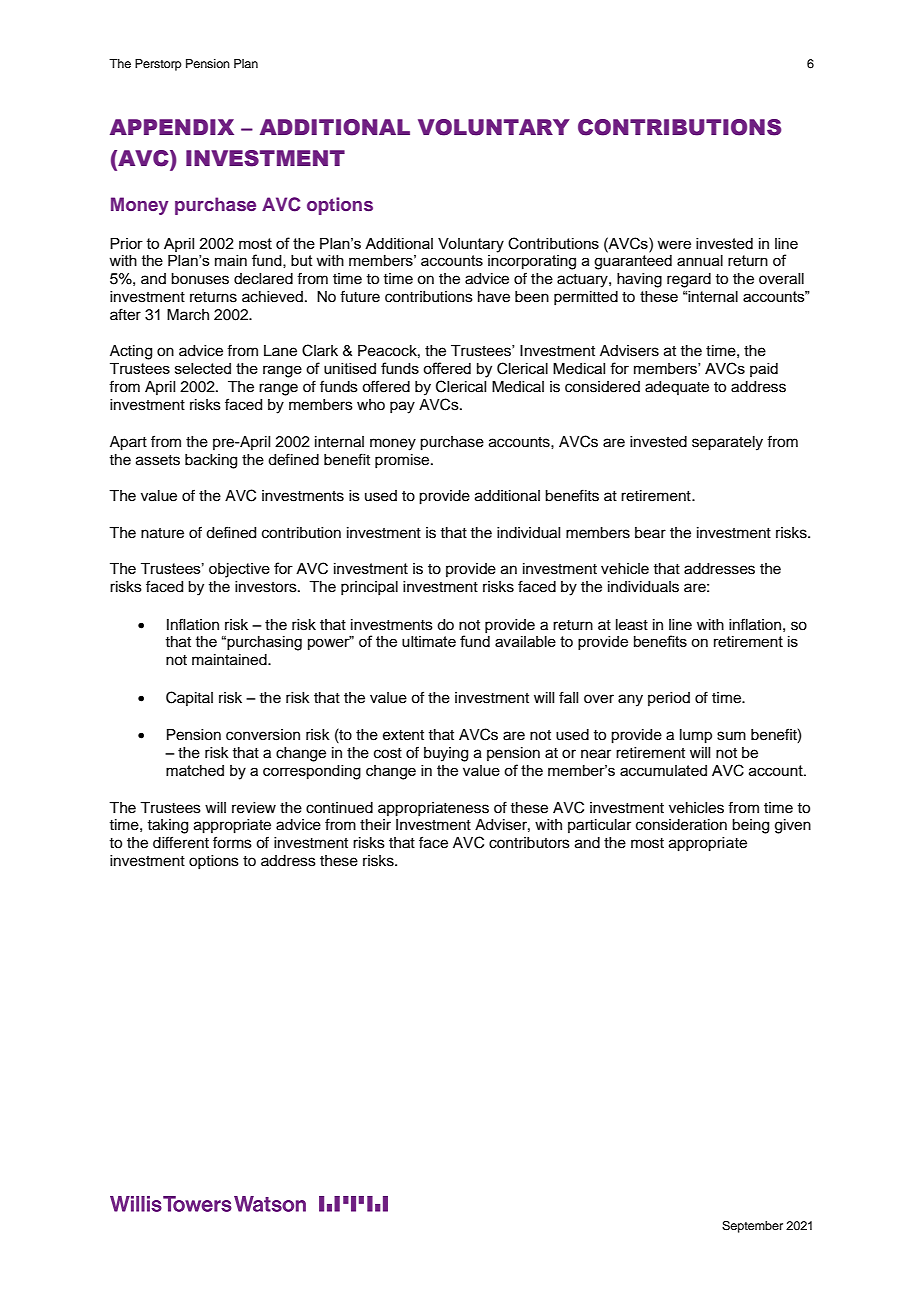 This screenshot has height=1308, width=924. I want to click on ultimate, so click(429, 641).
